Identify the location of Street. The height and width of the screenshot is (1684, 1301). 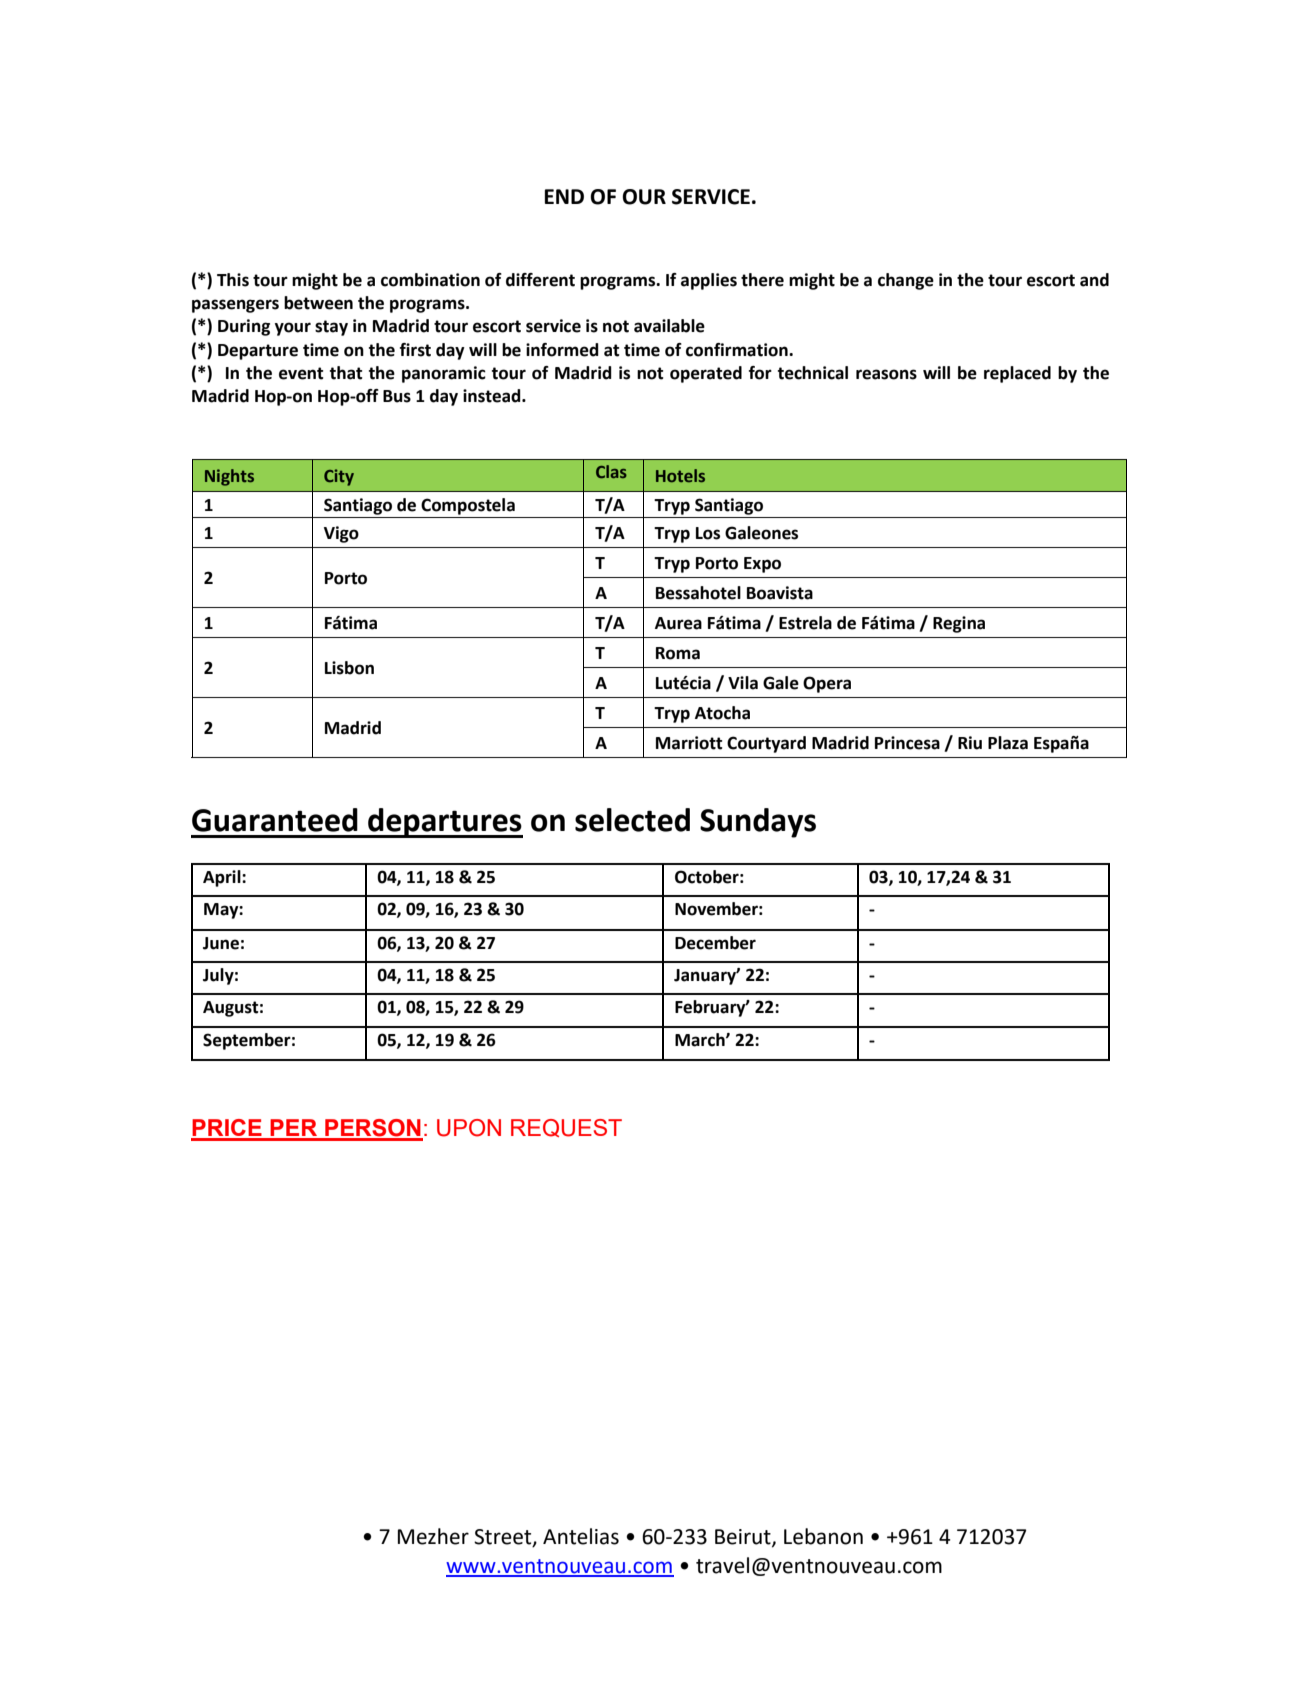
(504, 1538).
